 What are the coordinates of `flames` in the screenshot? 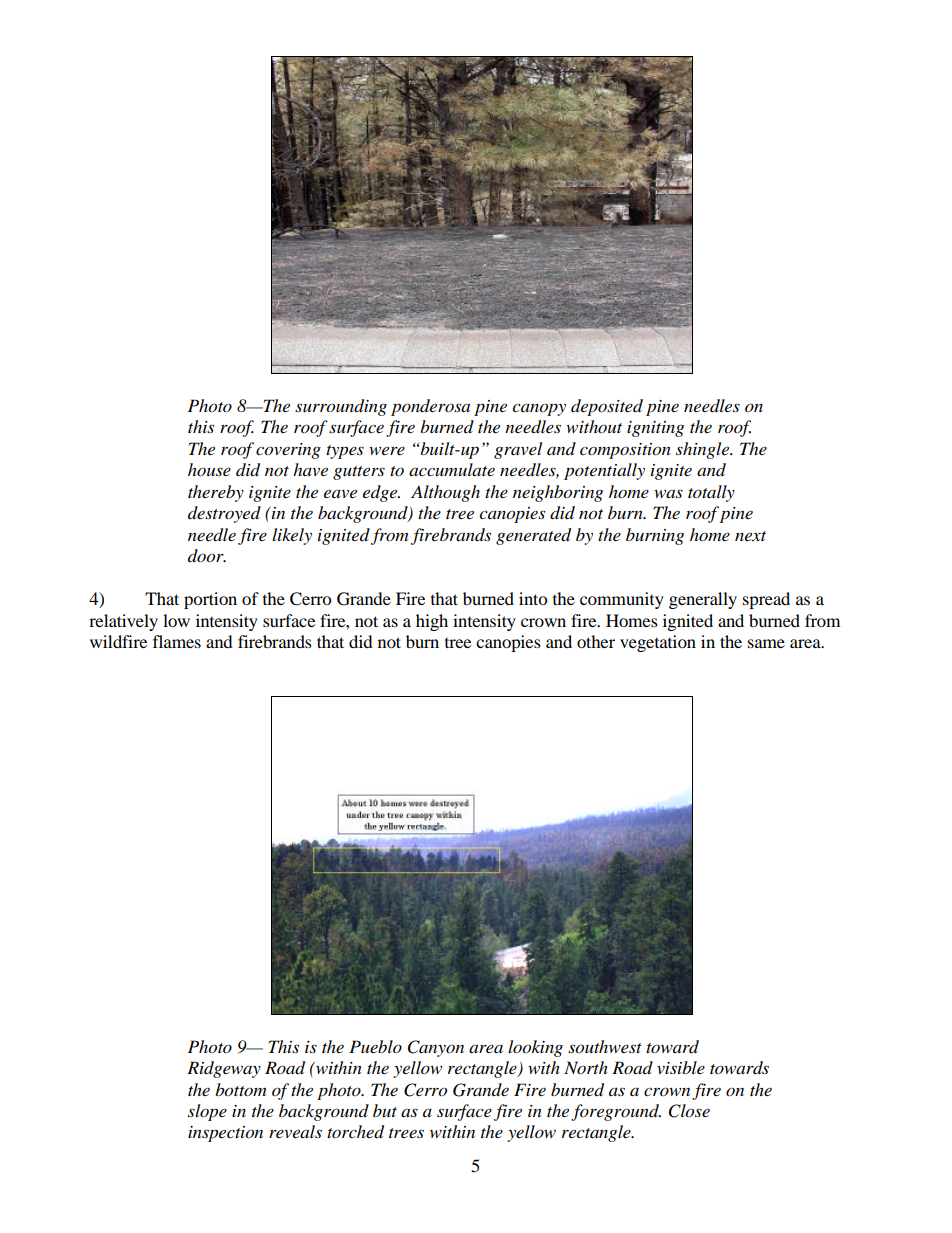 It's located at (177, 641).
